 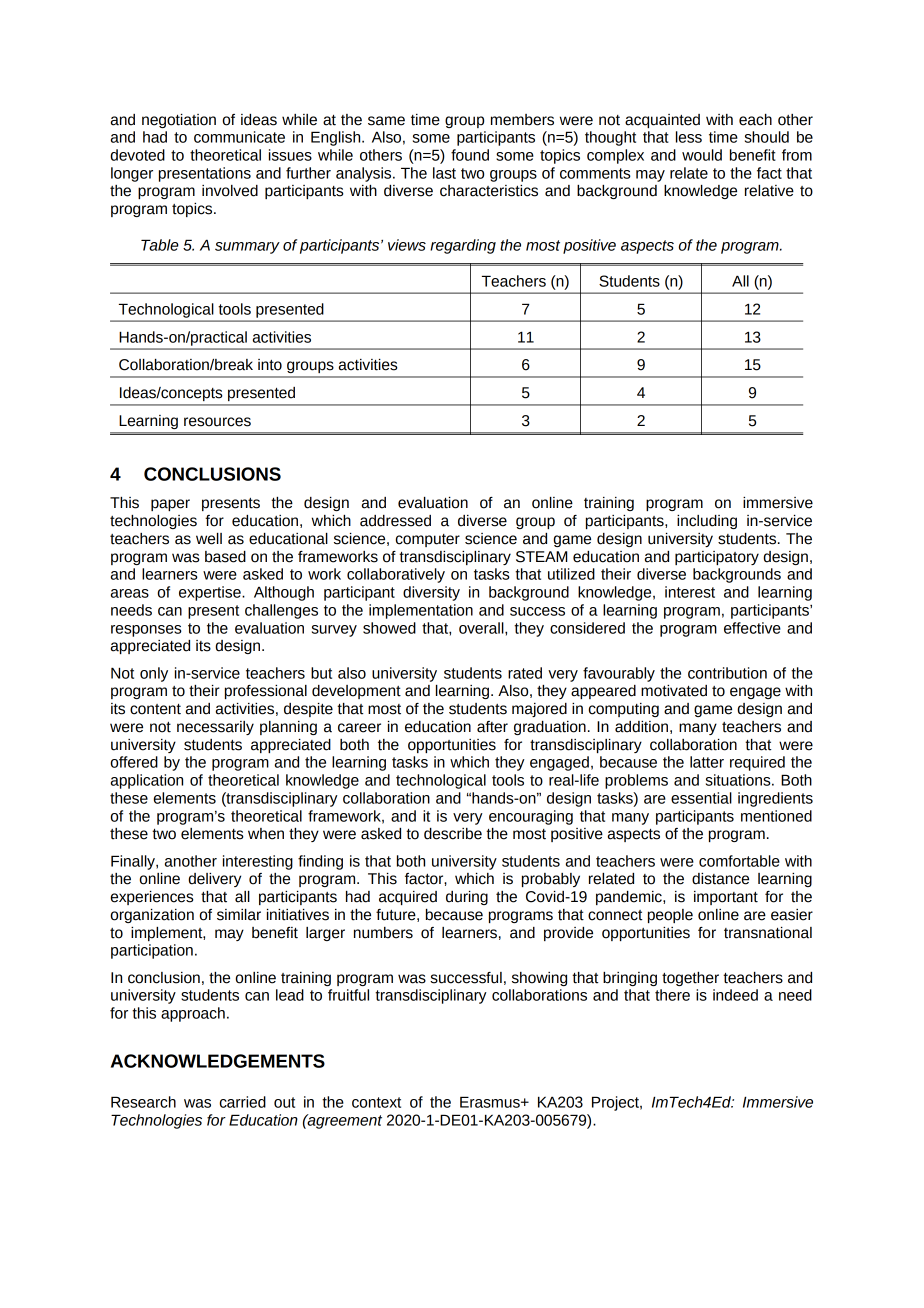 I want to click on Erasmus, so click(x=491, y=1102).
